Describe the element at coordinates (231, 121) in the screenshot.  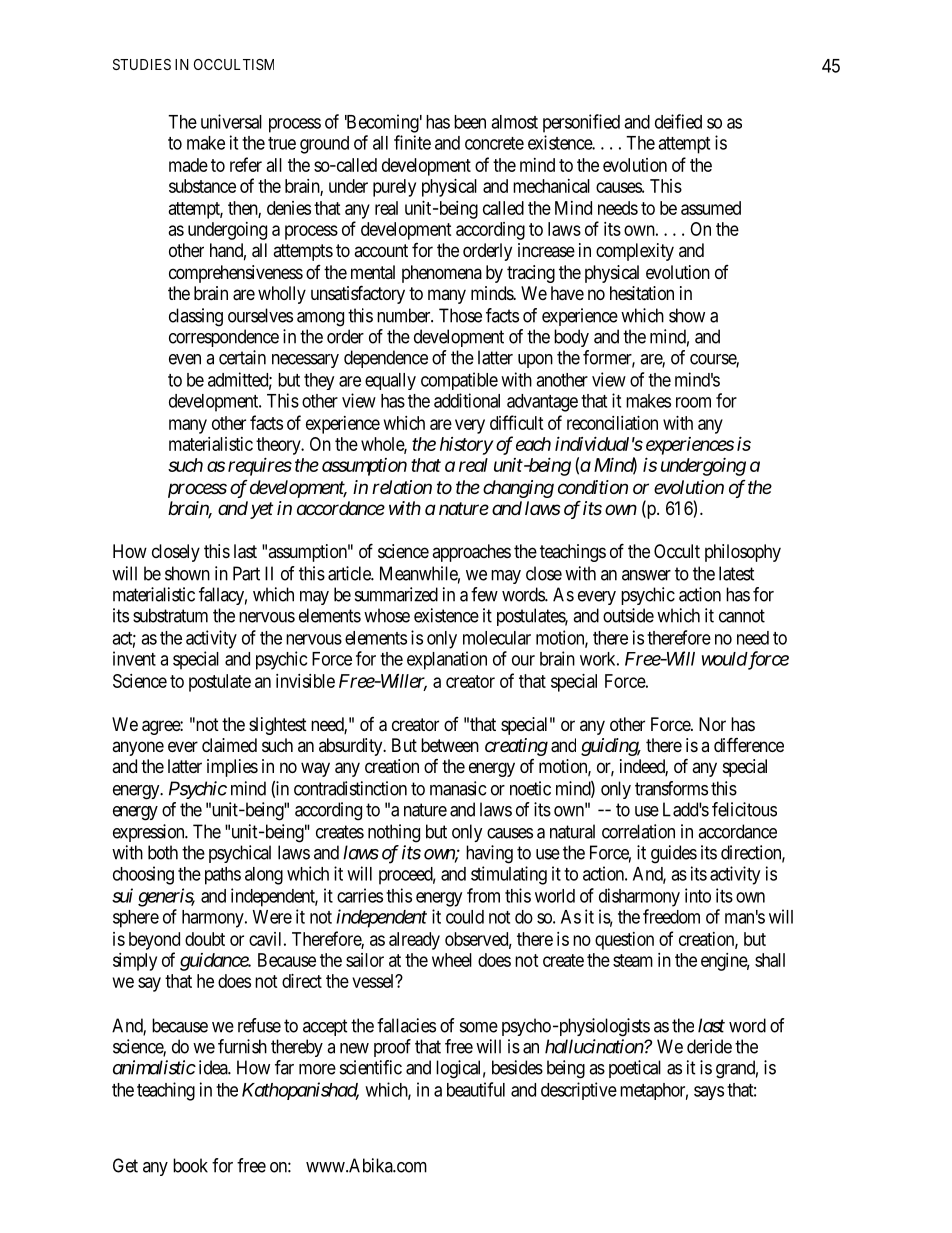
I see `universal` at that location.
